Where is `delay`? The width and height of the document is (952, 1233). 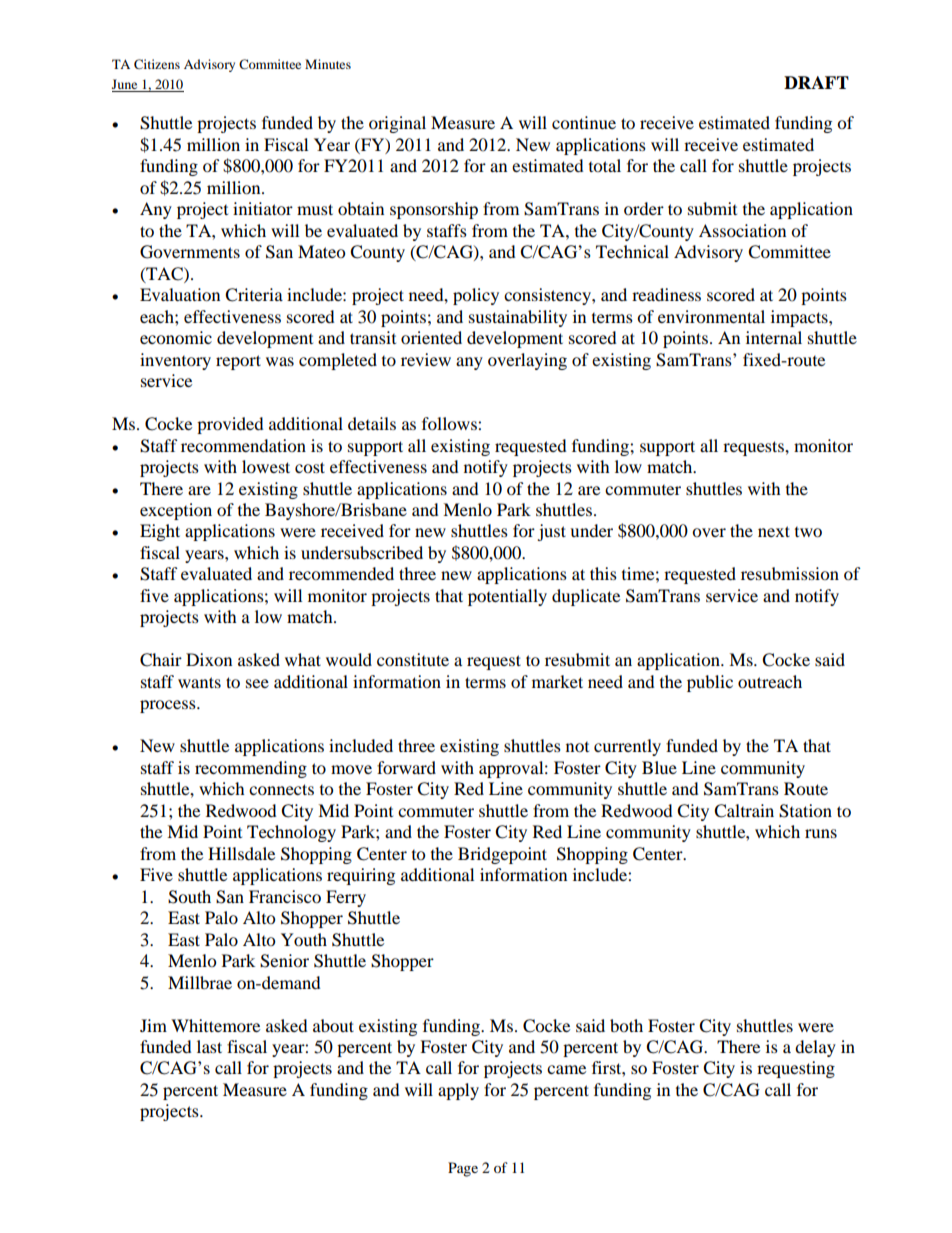
delay is located at coordinates (815, 1048).
